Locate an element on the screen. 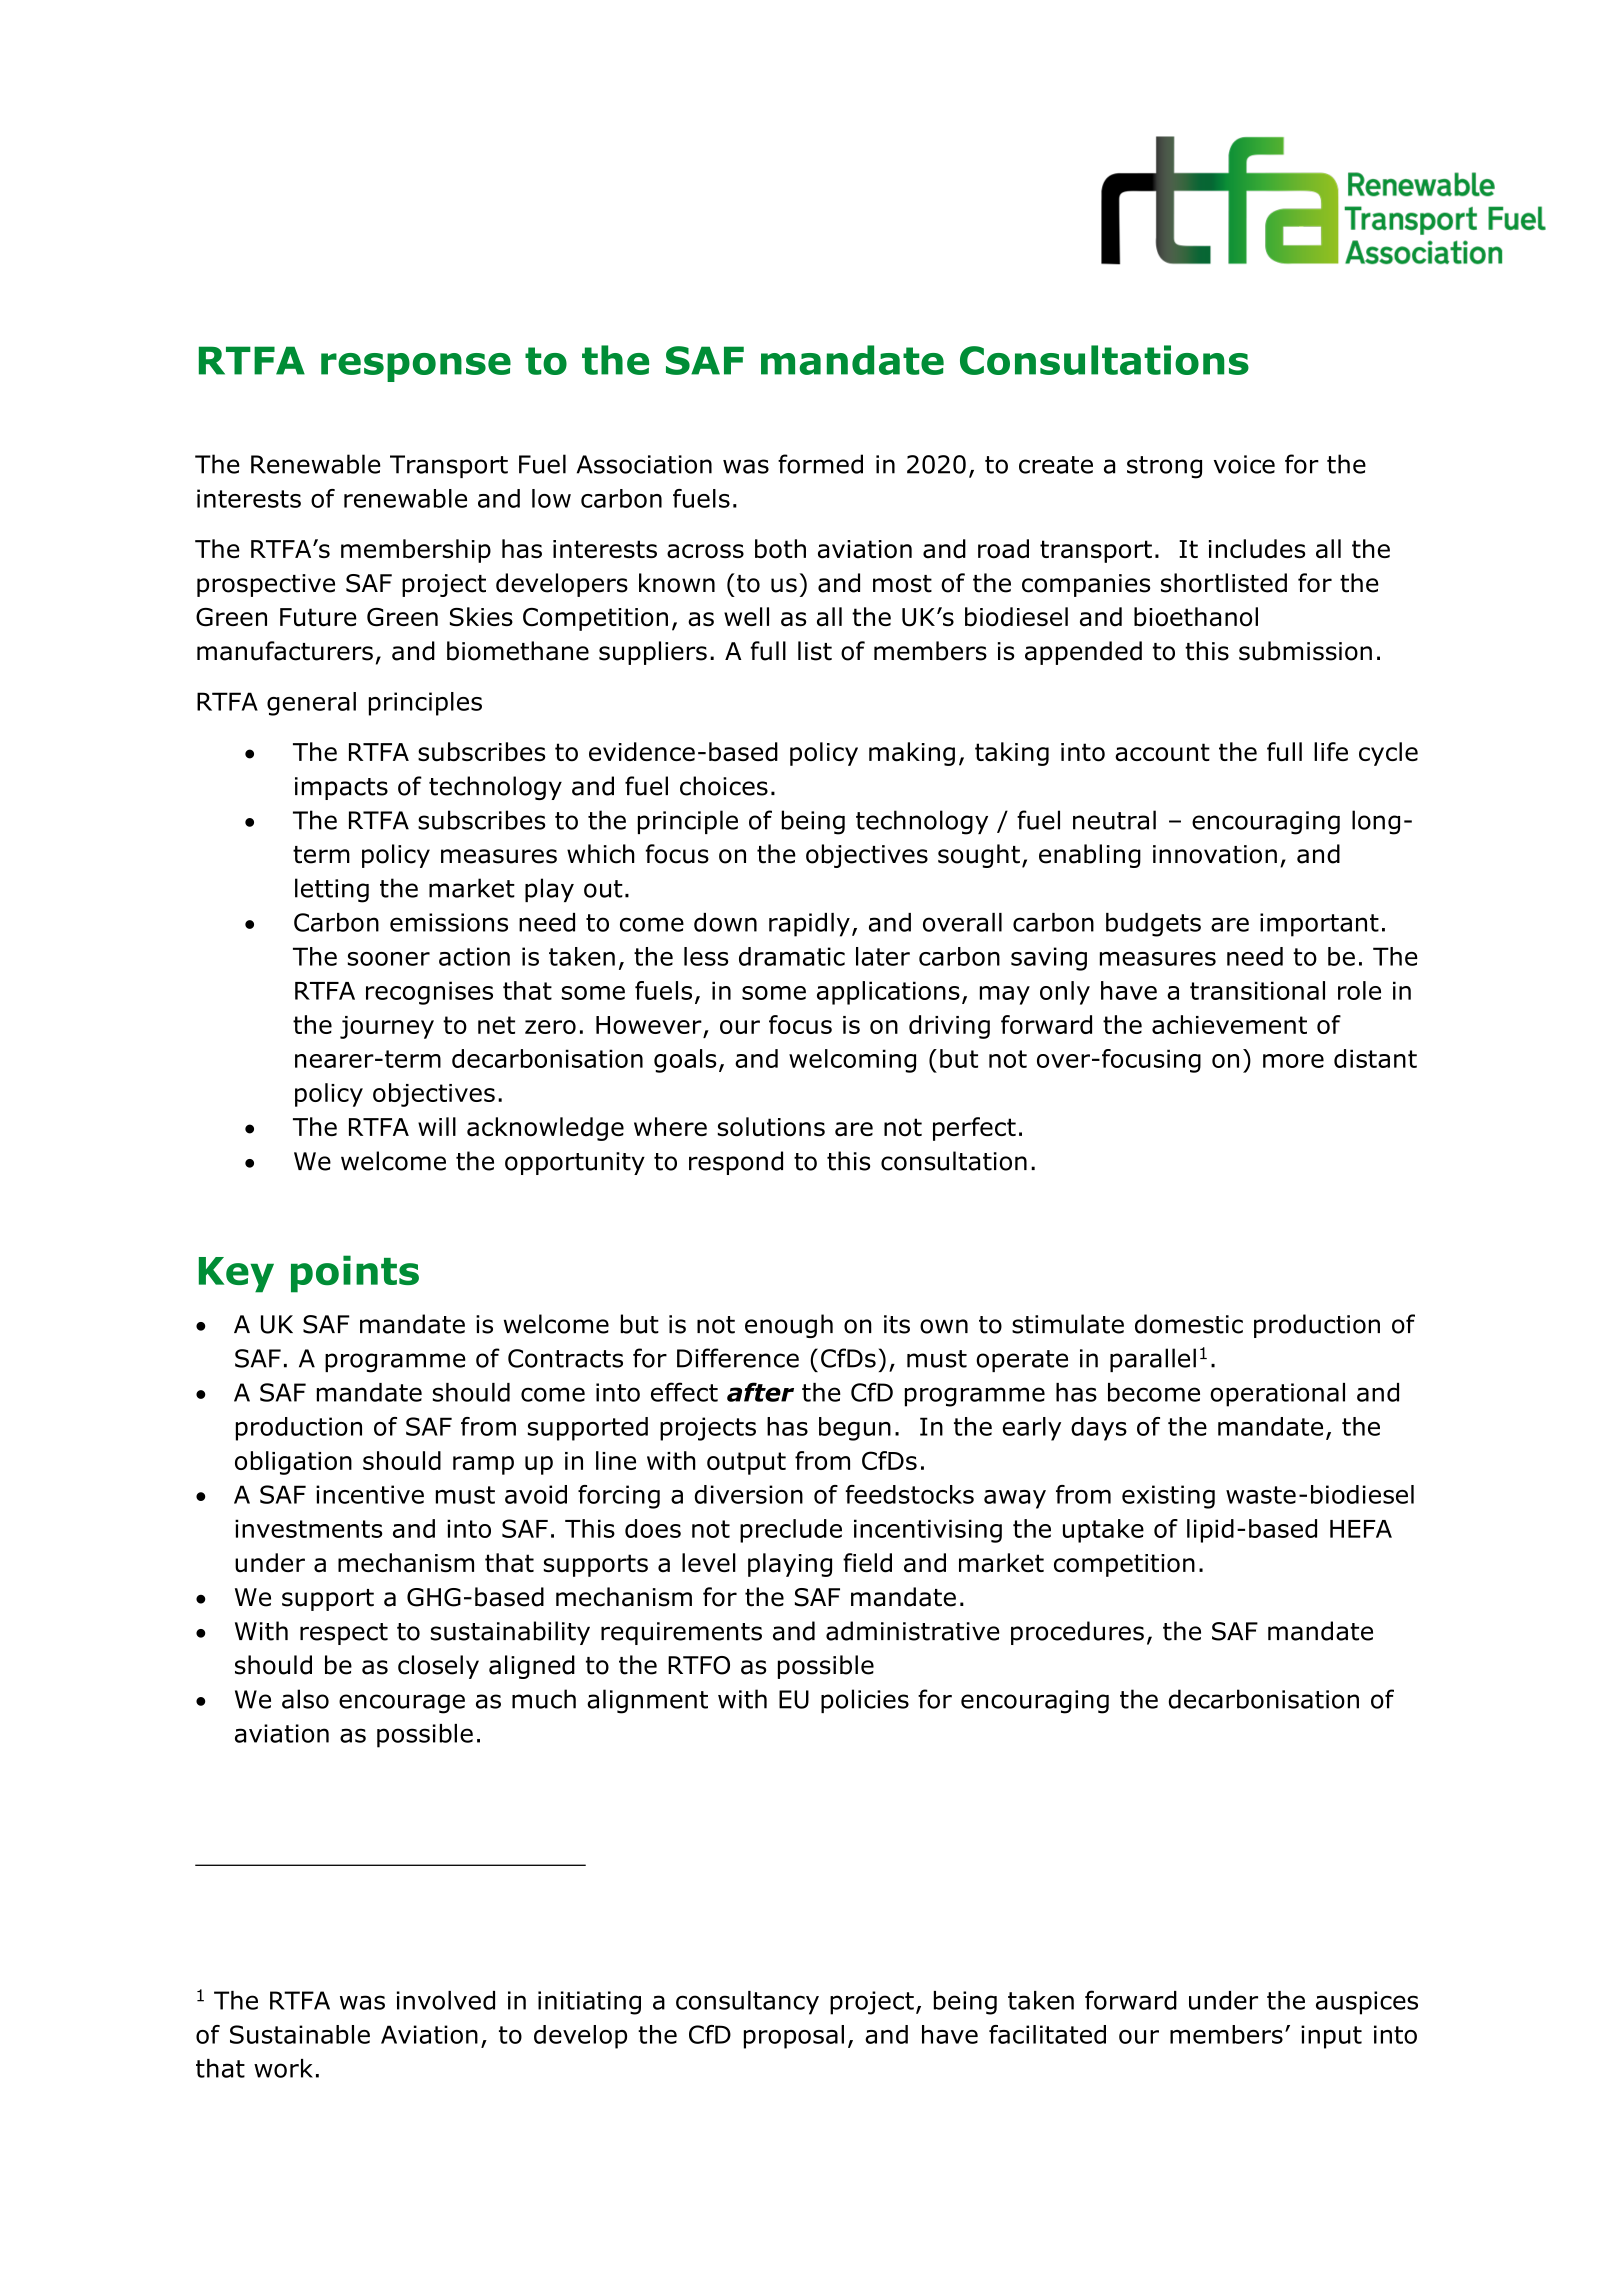 The height and width of the screenshot is (2282, 1614). domestic is located at coordinates (1189, 1324).
